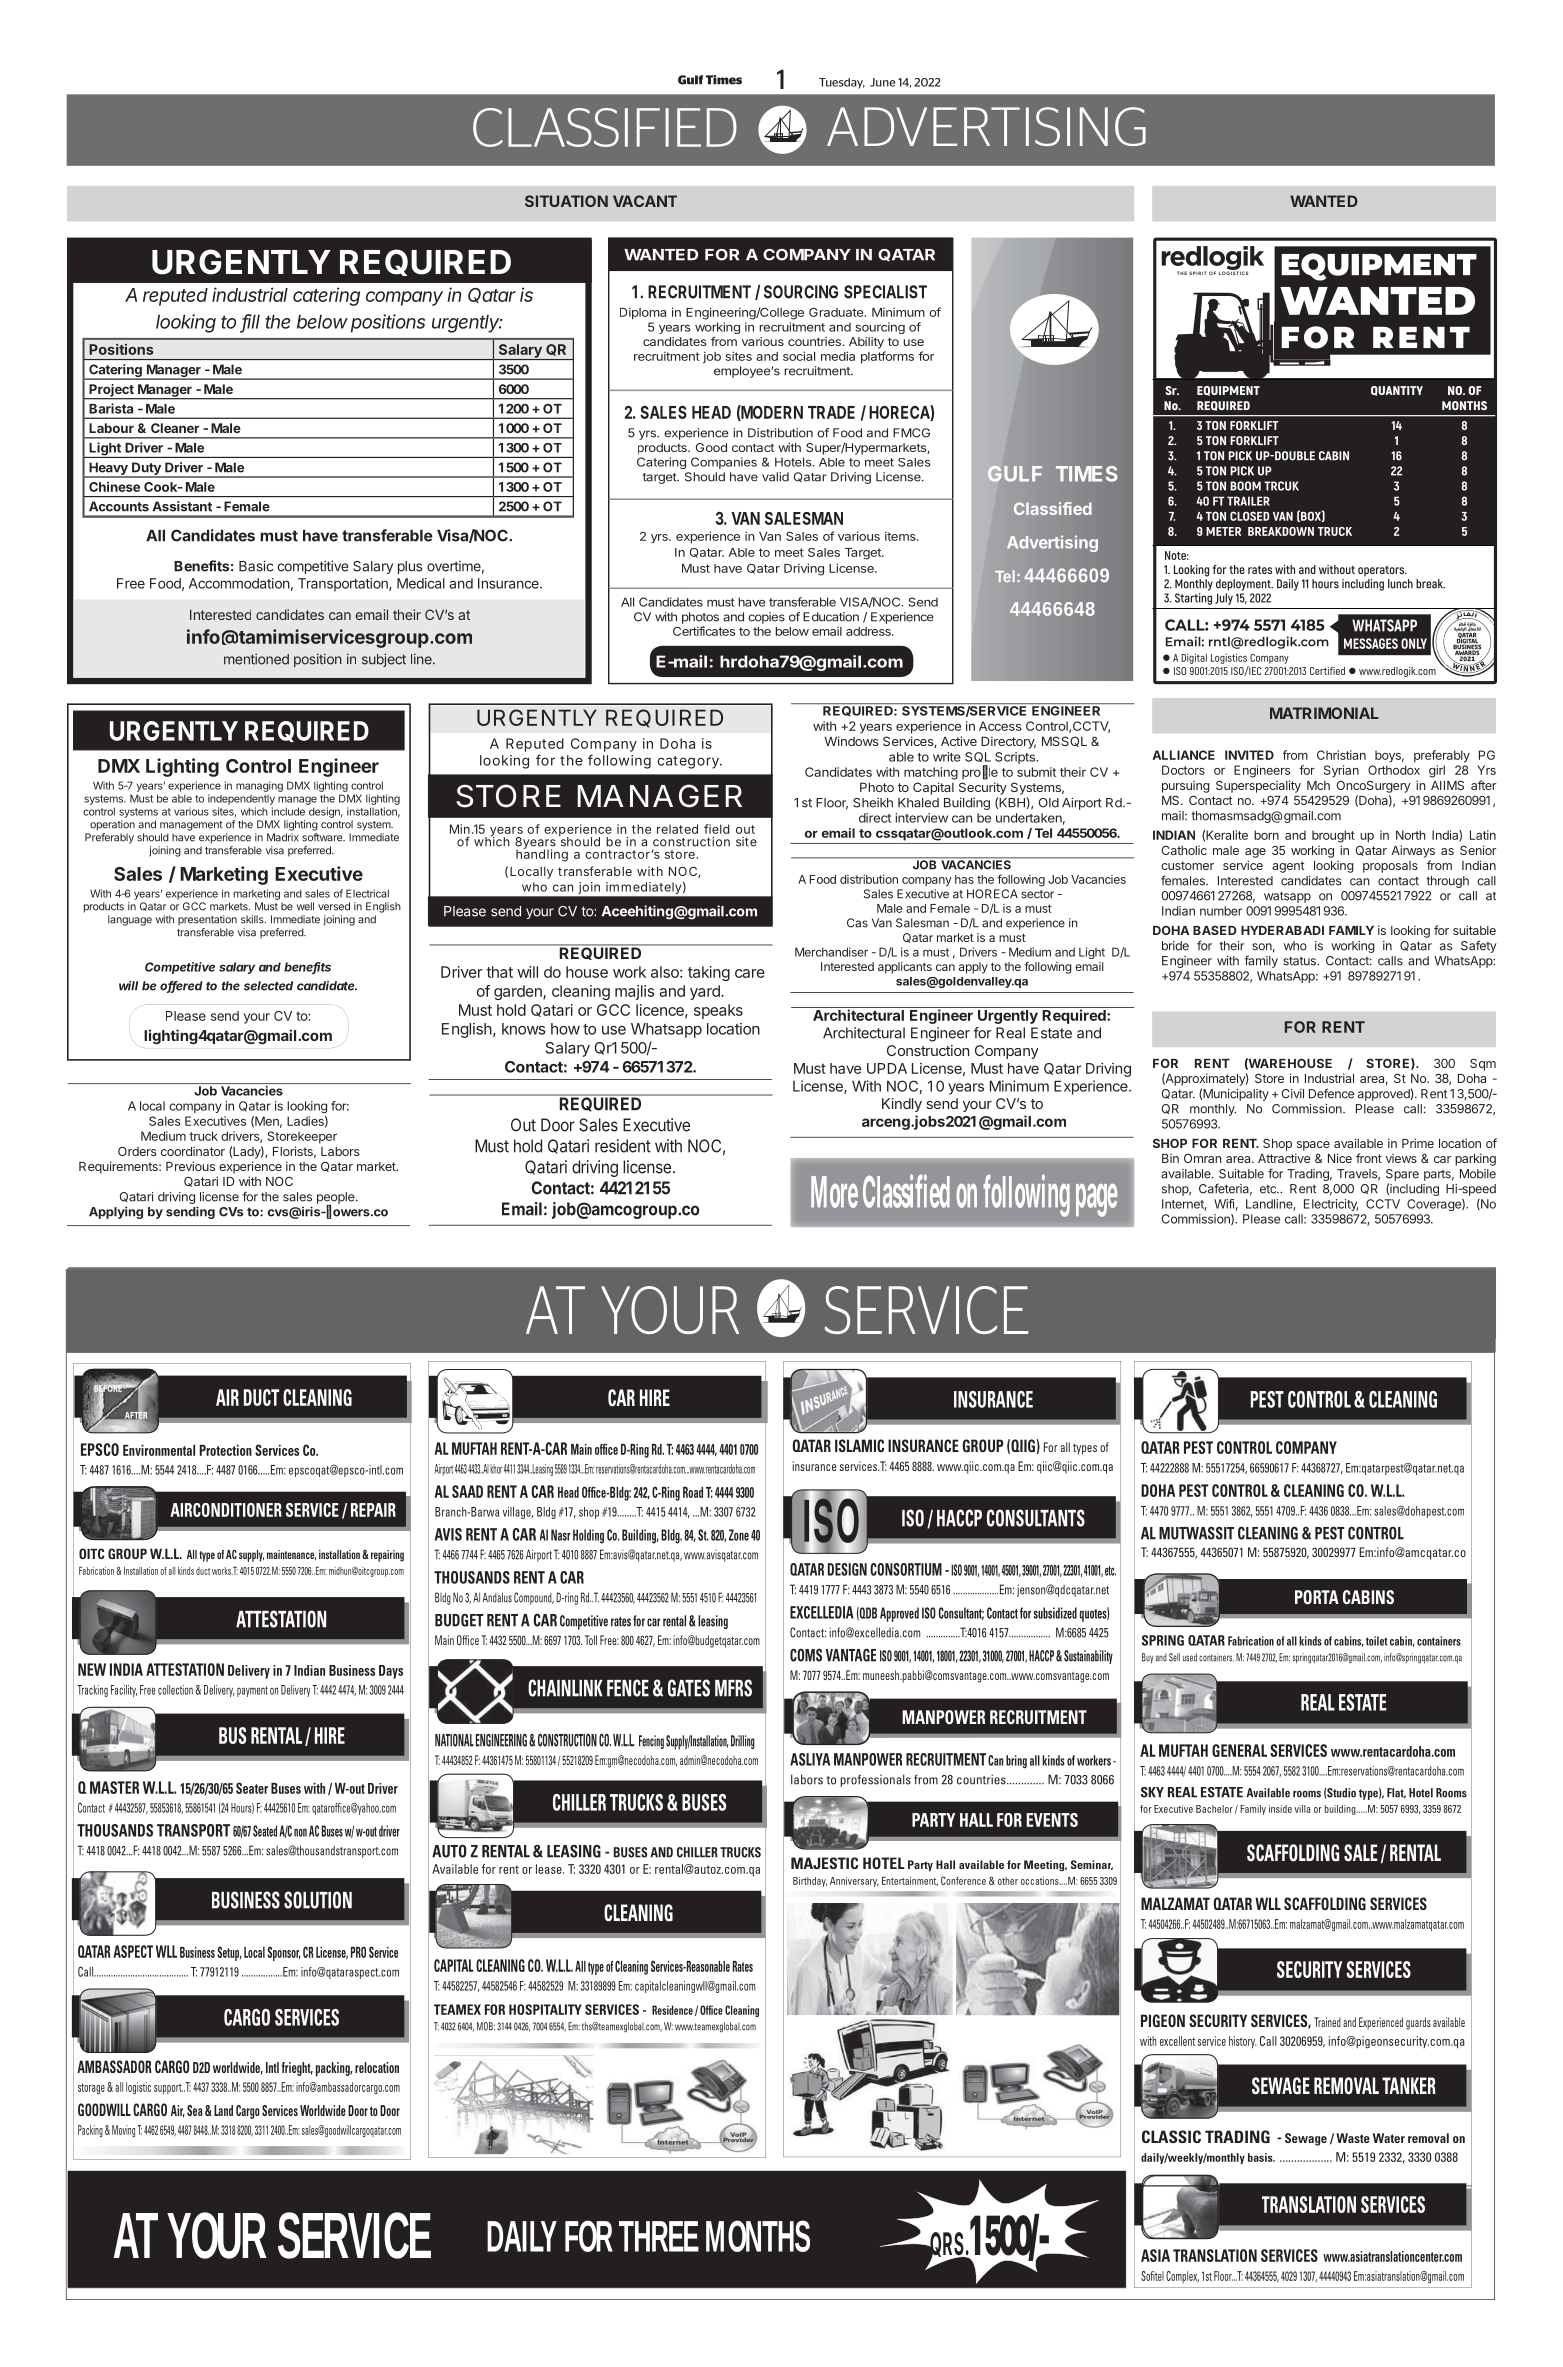 This screenshot has width=1563, height=2367. What do you see at coordinates (251, 322) in the screenshot?
I see `fill` at bounding box center [251, 322].
